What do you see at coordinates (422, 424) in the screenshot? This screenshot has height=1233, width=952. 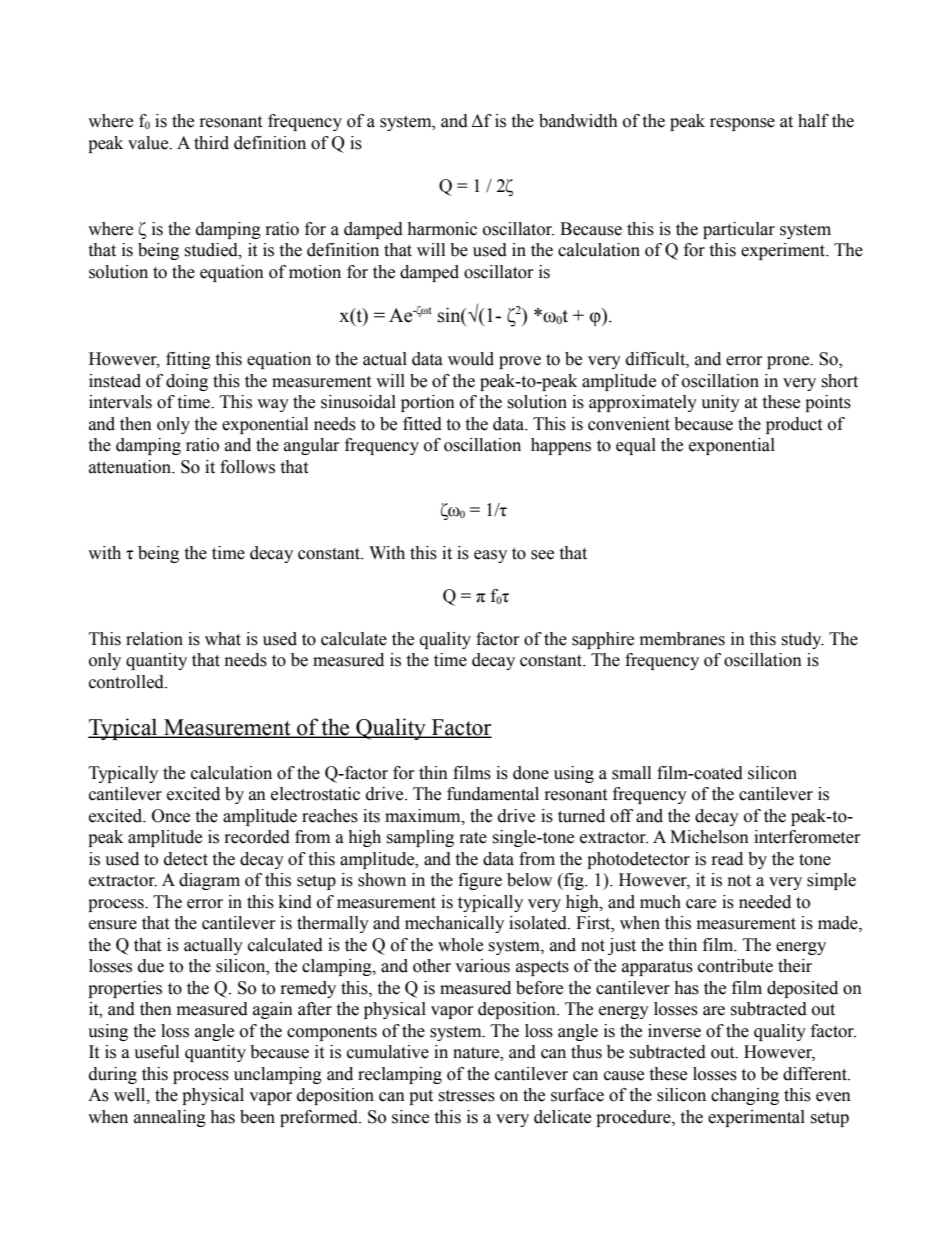 I see `fitted` at bounding box center [422, 424].
